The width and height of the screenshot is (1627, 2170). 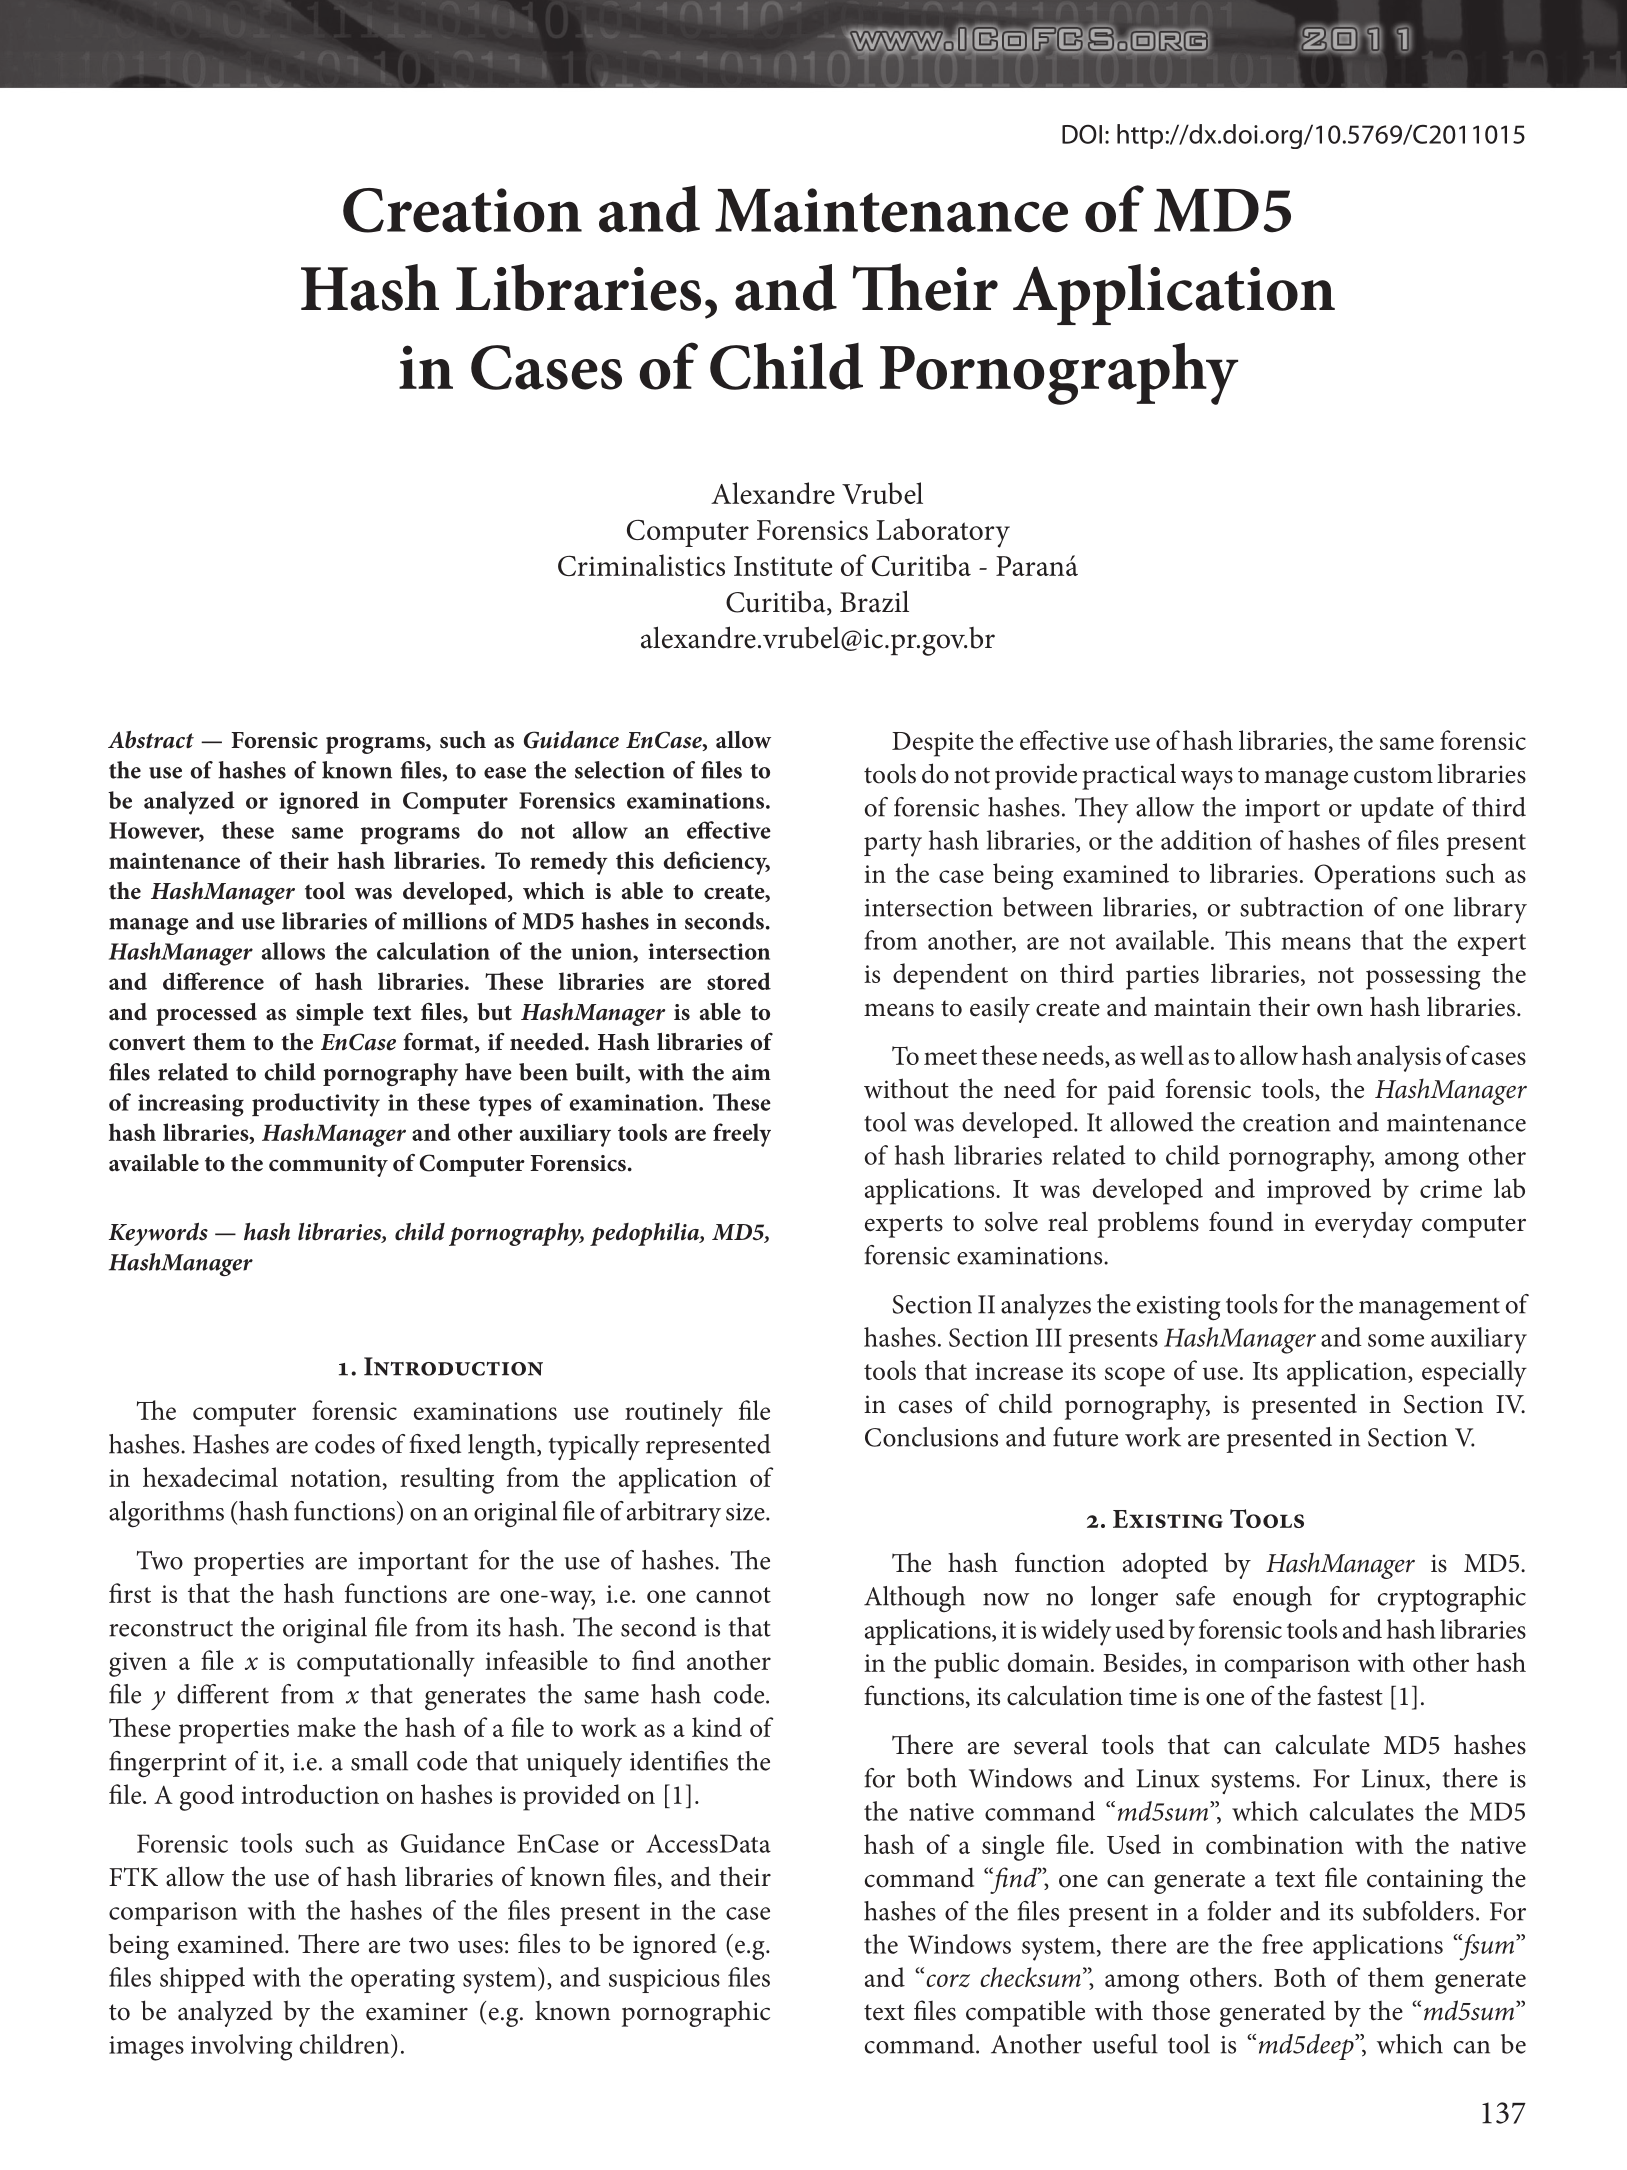 What do you see at coordinates (158, 1234) in the screenshot?
I see `Keywords` at bounding box center [158, 1234].
